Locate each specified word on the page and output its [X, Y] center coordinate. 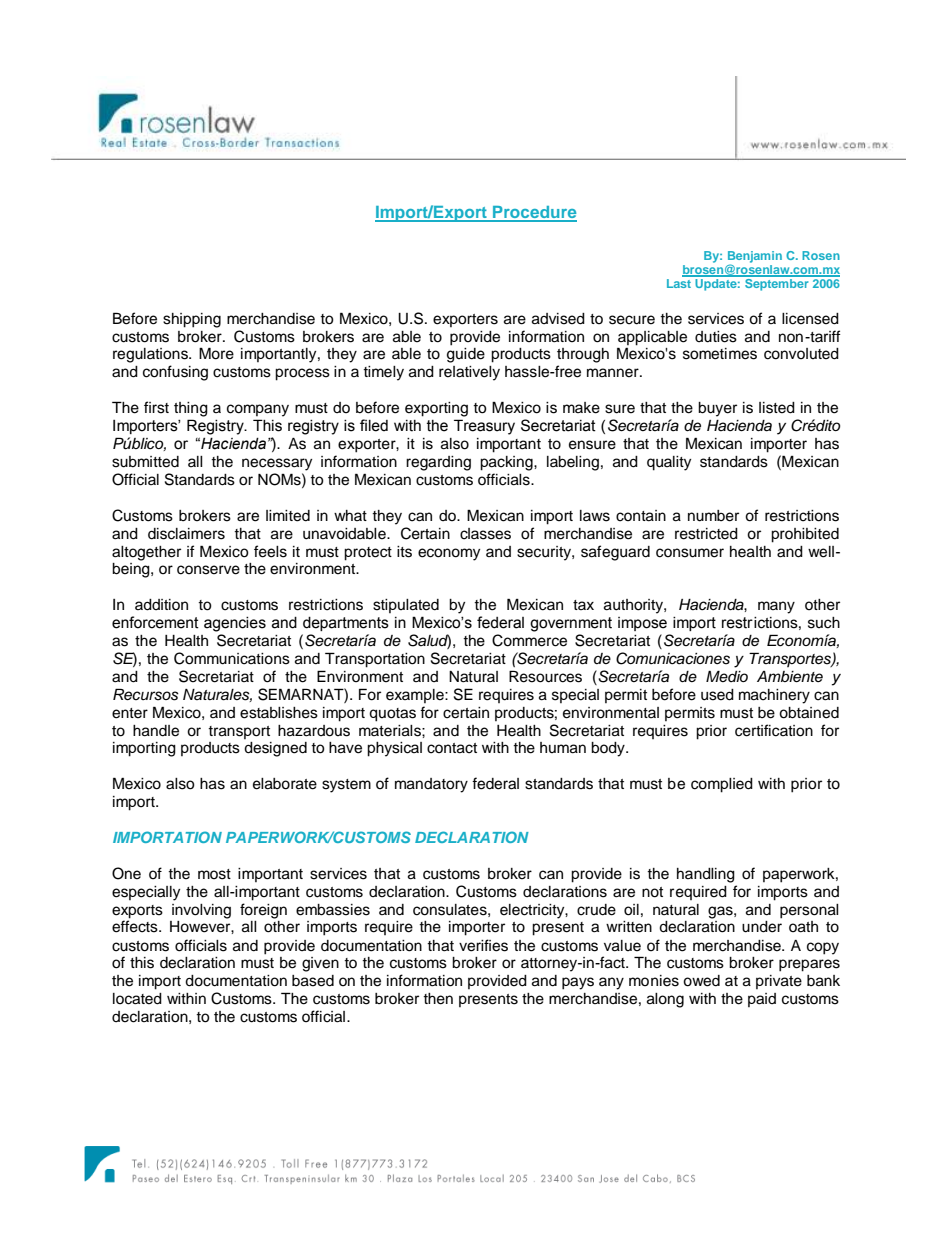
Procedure [534, 213]
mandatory [431, 785]
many [776, 607]
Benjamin [755, 258]
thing [191, 409]
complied [722, 785]
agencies [235, 624]
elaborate [285, 784]
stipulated [406, 606]
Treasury [484, 427]
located [137, 999]
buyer [717, 409]
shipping [192, 320]
